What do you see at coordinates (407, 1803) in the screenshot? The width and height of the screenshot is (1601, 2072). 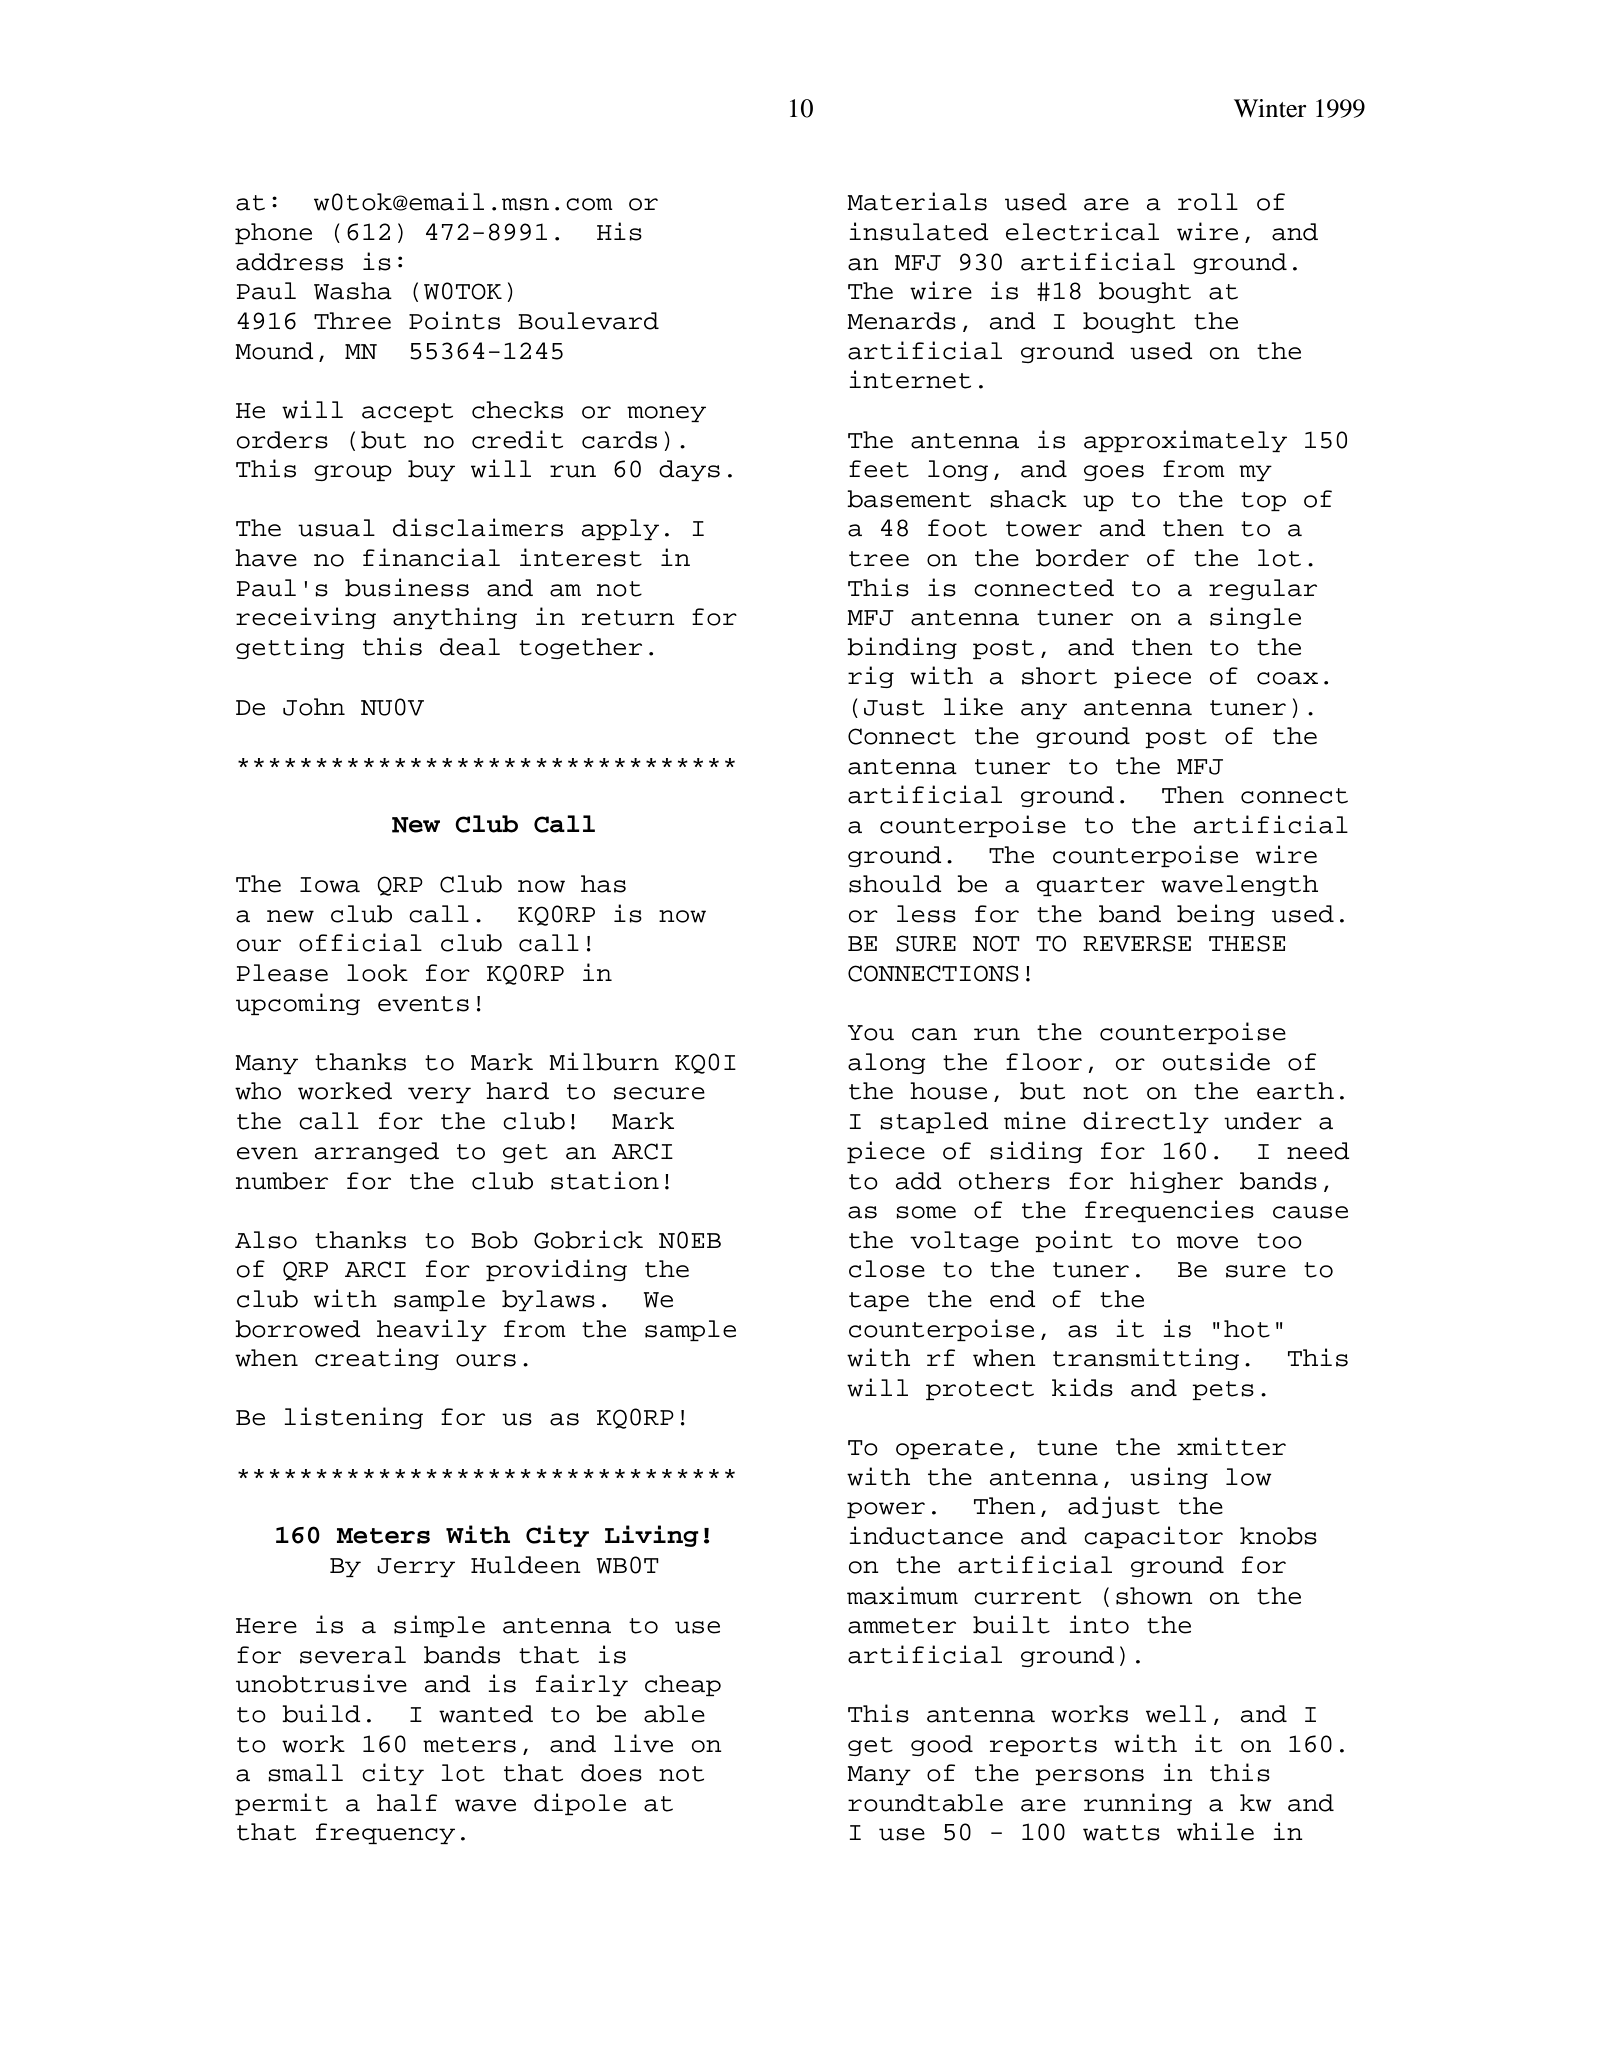 I see `half` at bounding box center [407, 1803].
